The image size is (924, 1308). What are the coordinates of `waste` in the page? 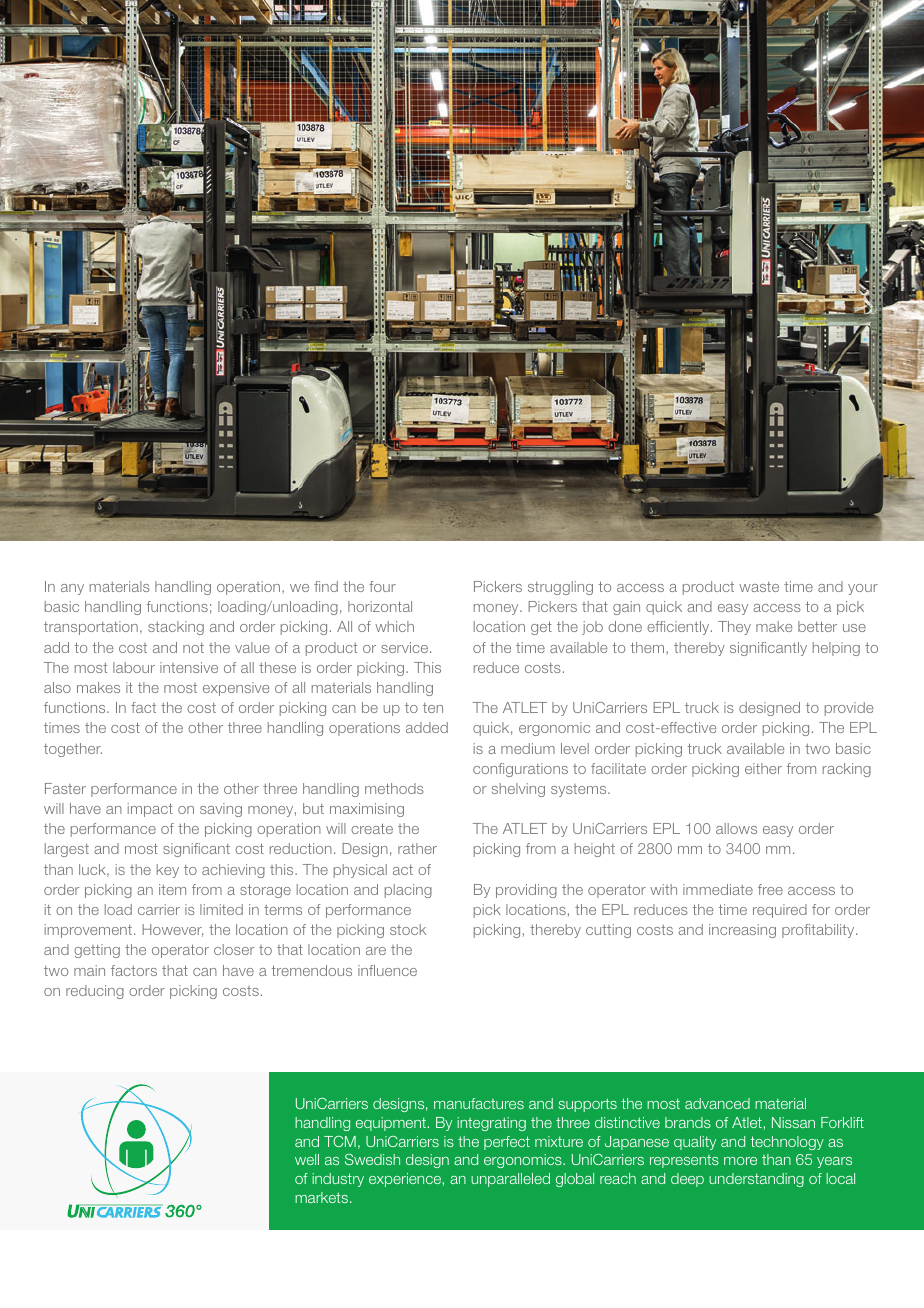 It's located at (759, 587).
